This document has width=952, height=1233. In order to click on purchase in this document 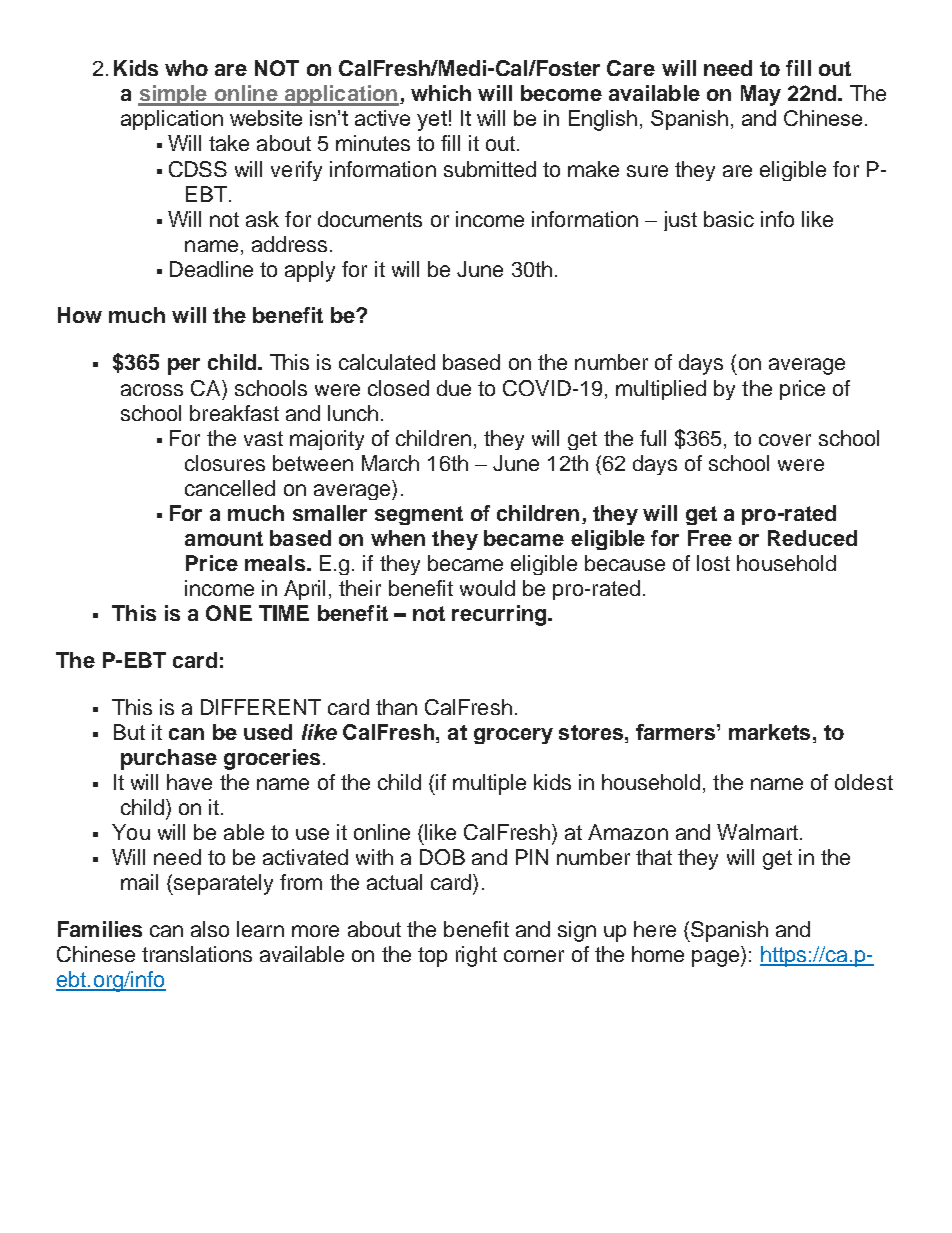, I will do `click(169, 759)`.
